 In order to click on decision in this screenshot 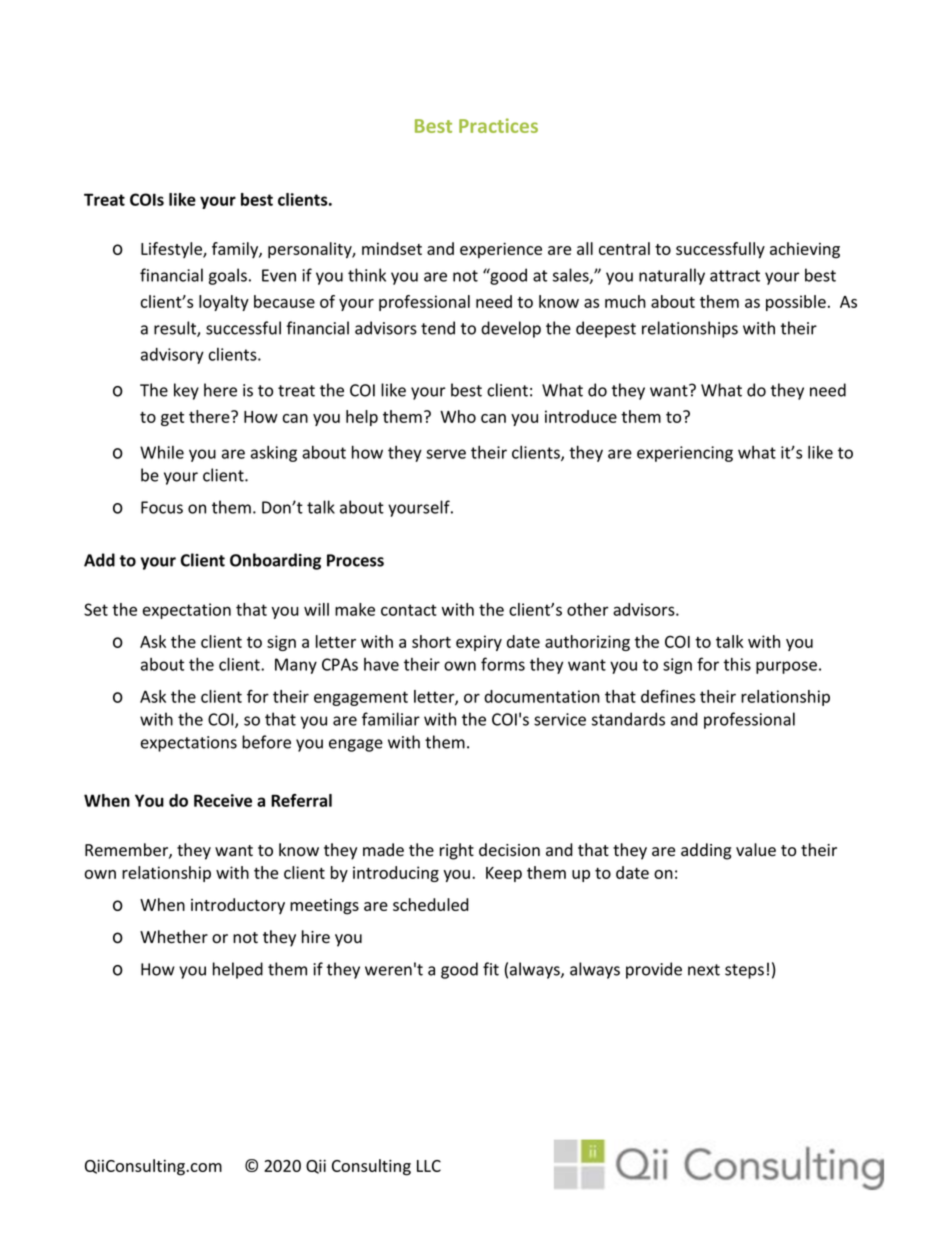, I will do `click(509, 850)`.
